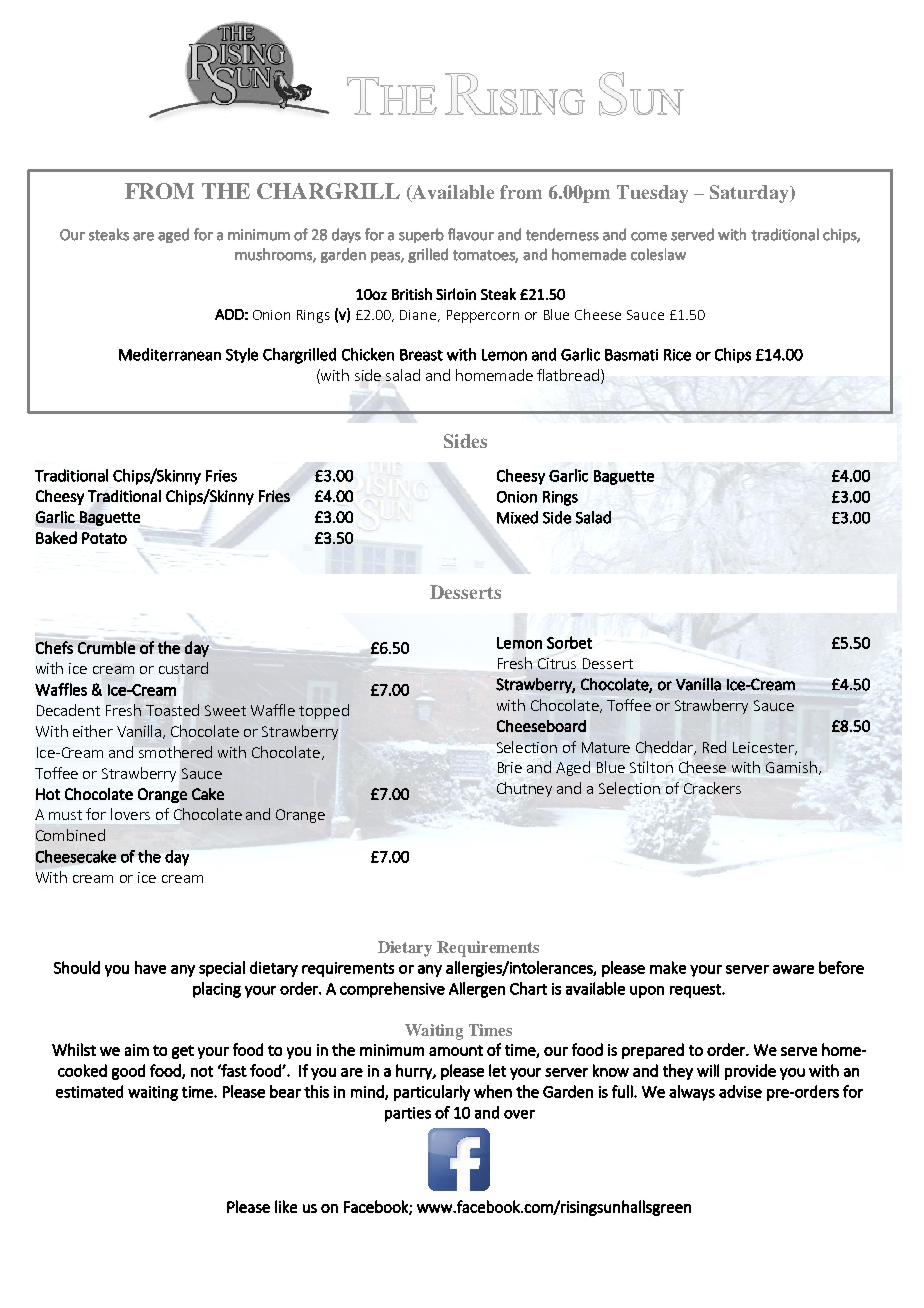 Image resolution: width=924 pixels, height=1308 pixels. Describe the element at coordinates (421, 235) in the page. I see `superb` at that location.
